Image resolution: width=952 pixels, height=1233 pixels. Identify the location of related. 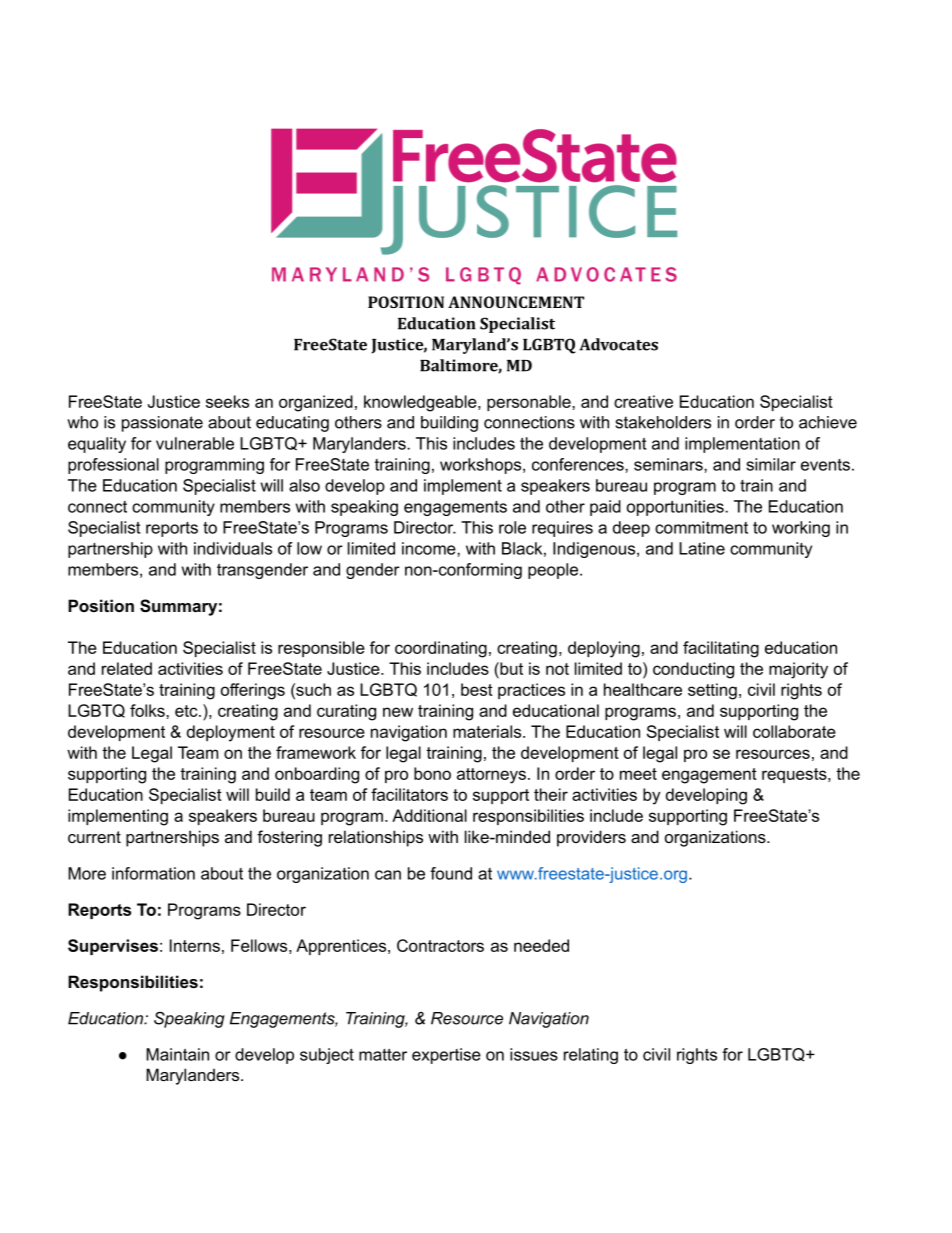
(127, 668).
